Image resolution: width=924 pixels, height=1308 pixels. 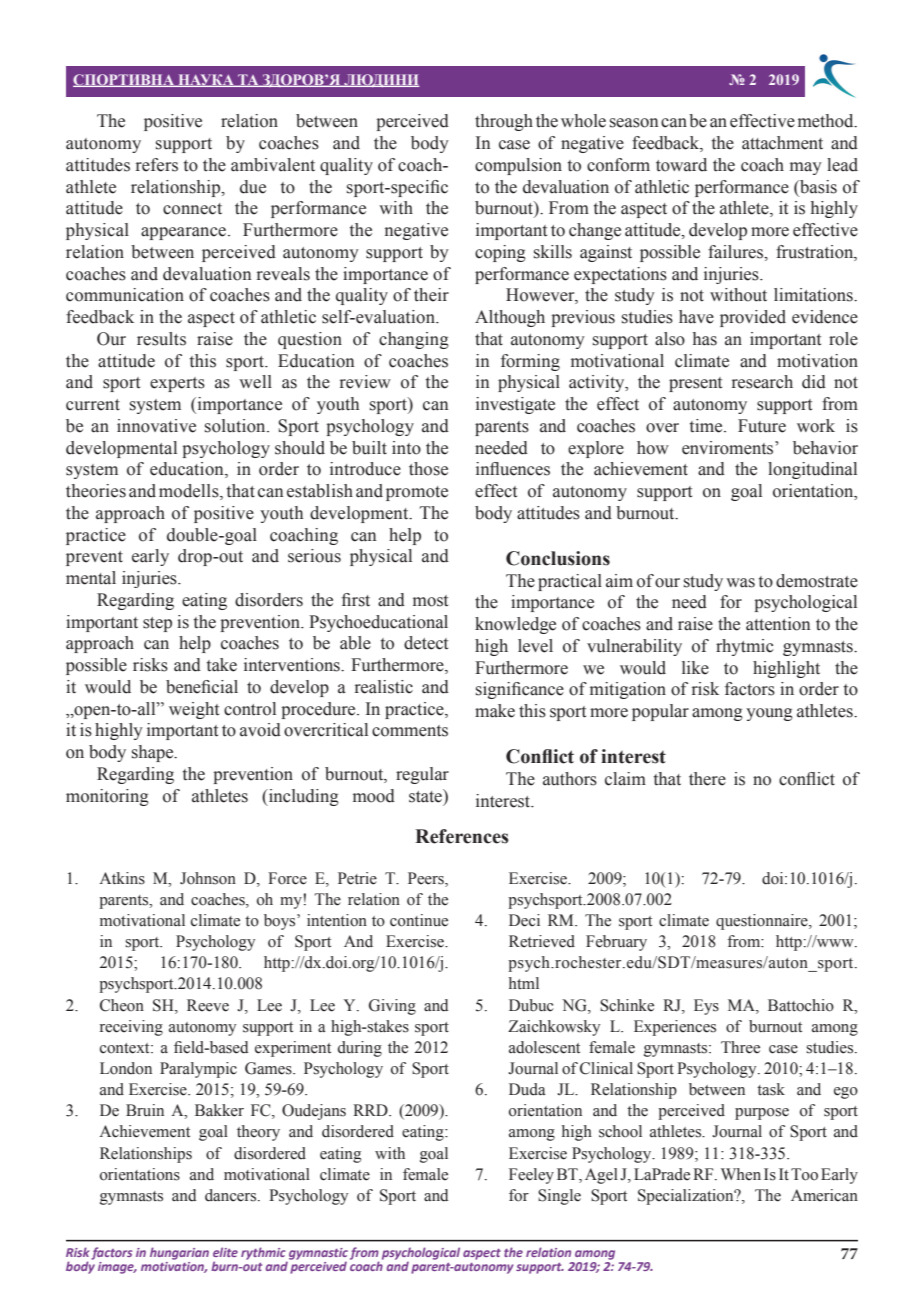 What do you see at coordinates (518, 166) in the document?
I see `compulsion` at bounding box center [518, 166].
